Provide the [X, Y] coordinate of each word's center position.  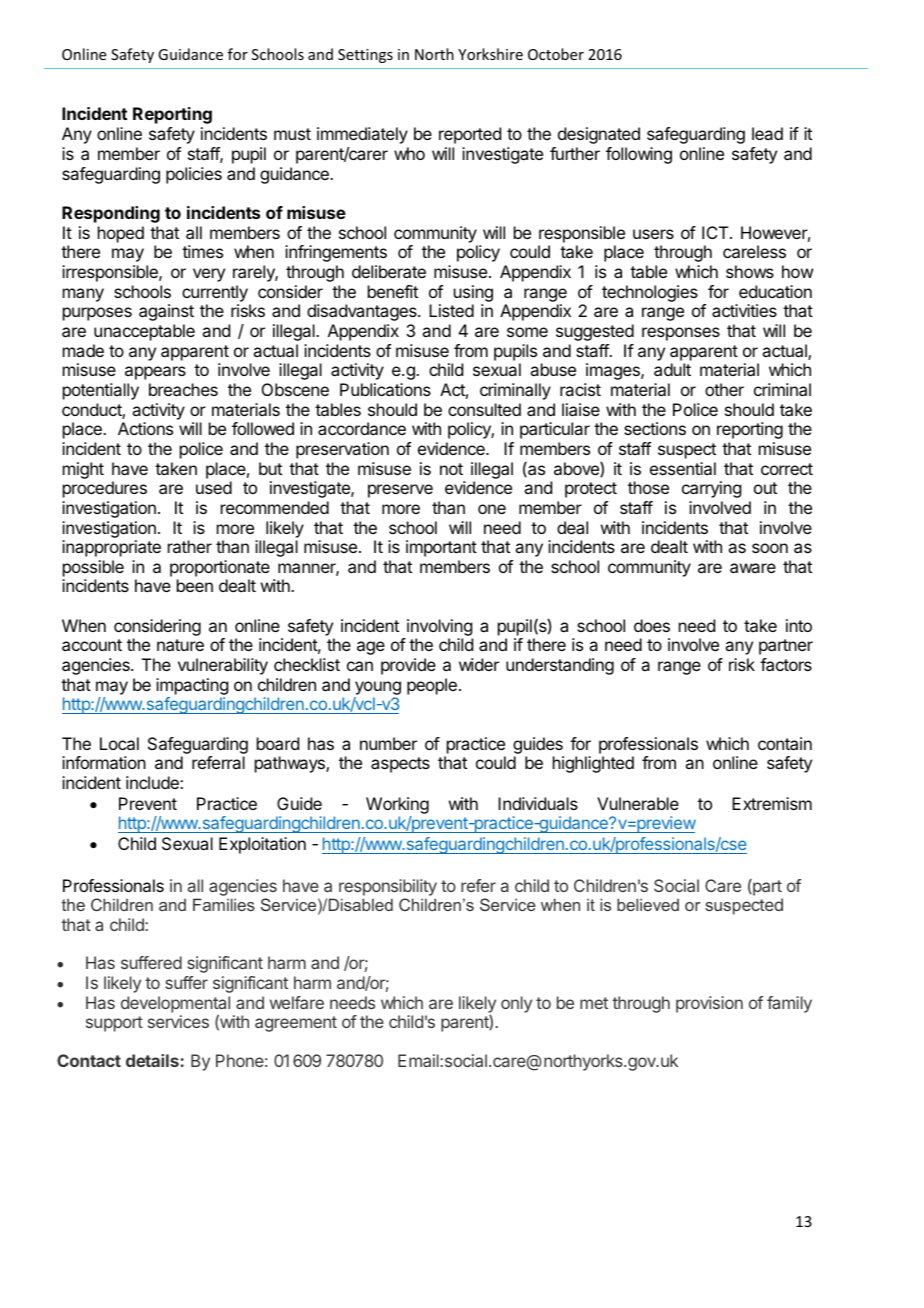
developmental [175, 1004]
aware [753, 568]
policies [194, 175]
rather [190, 546]
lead [767, 133]
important [441, 548]
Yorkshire [490, 54]
